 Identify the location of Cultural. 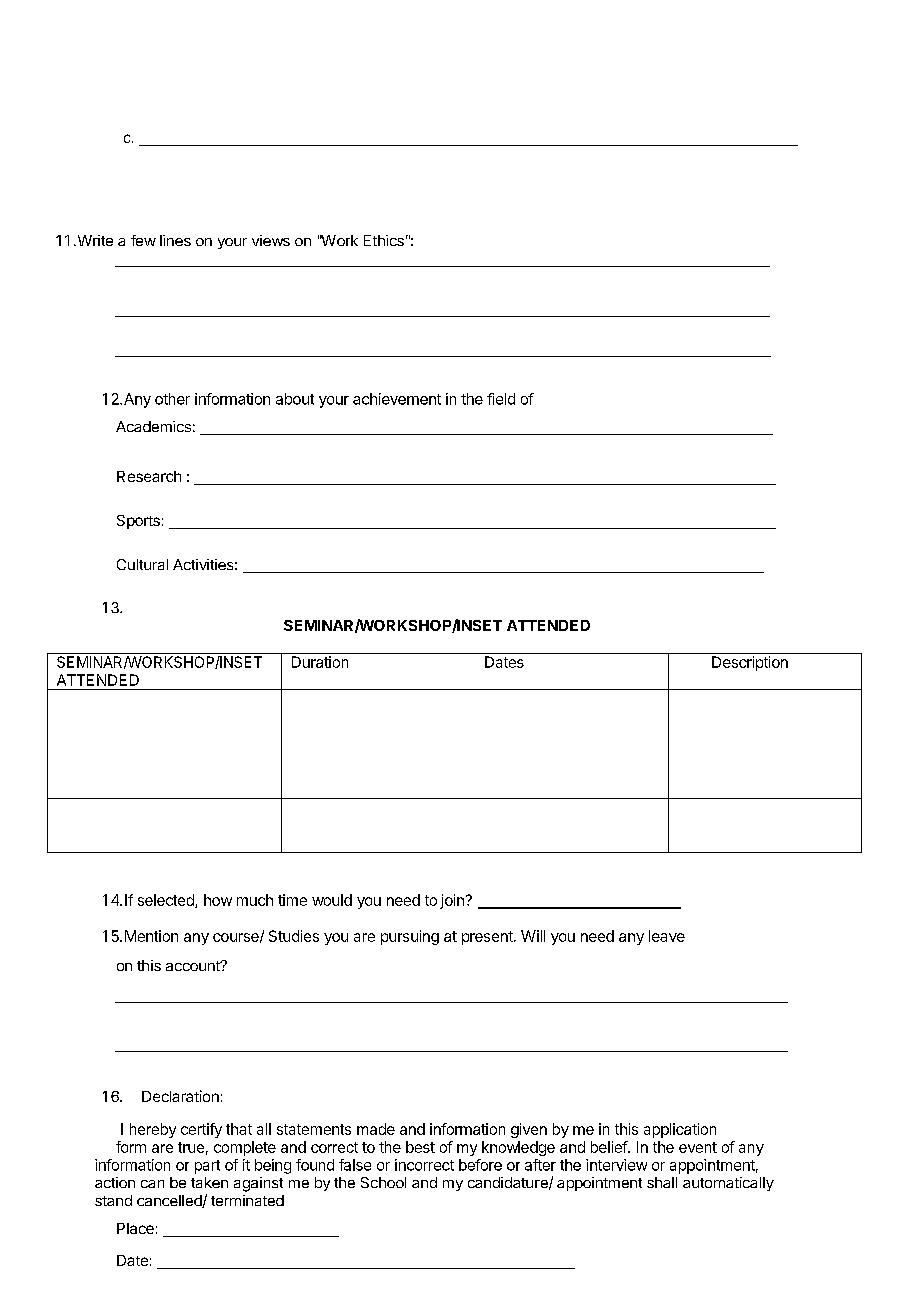
(142, 564).
